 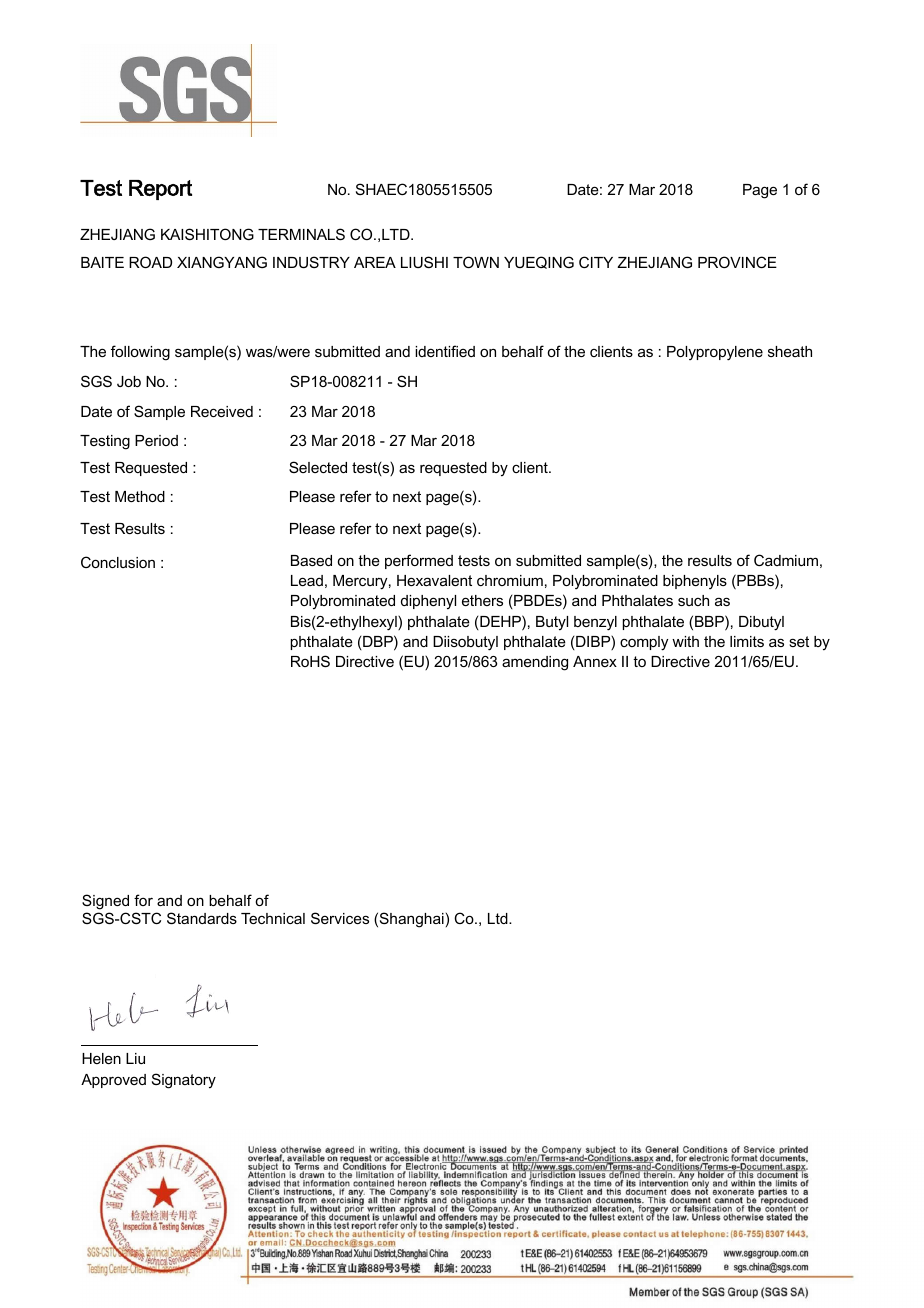 What do you see at coordinates (140, 496) in the screenshot?
I see `Method` at bounding box center [140, 496].
